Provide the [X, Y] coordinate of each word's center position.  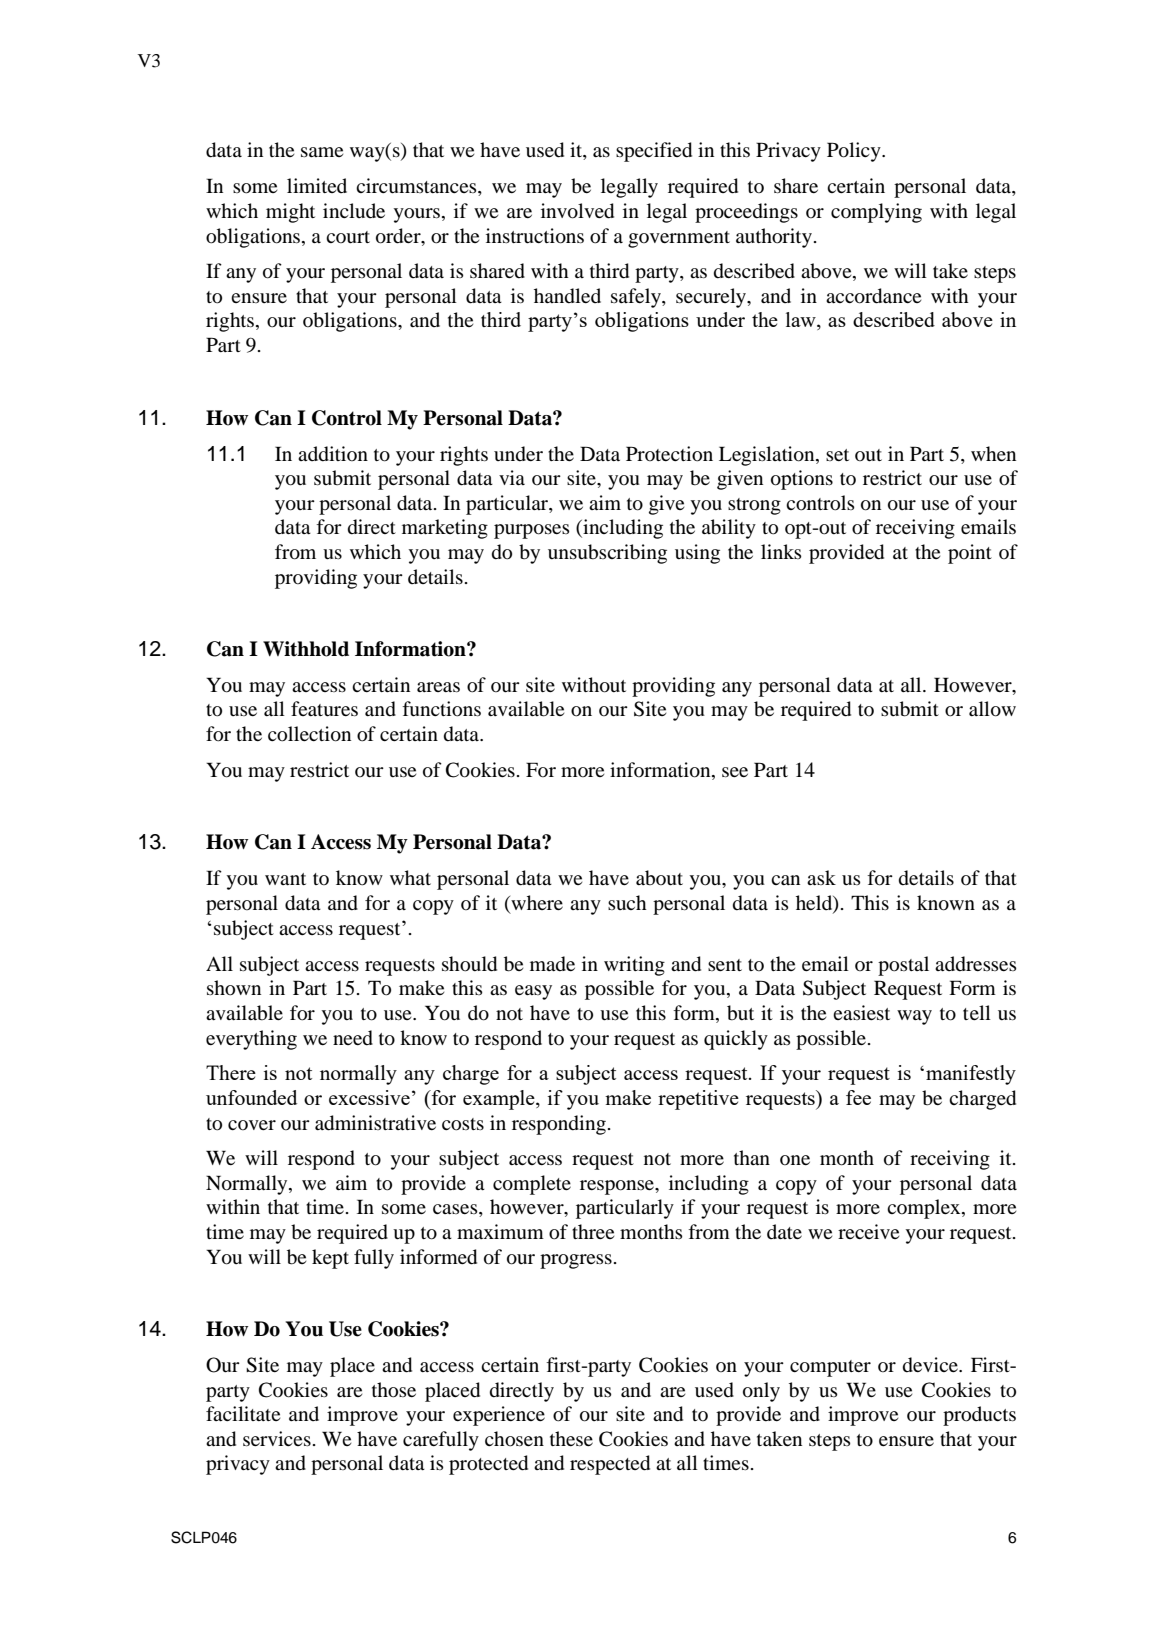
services [277, 1438]
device [931, 1365]
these [571, 1438]
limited [317, 185]
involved [577, 211]
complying [876, 213]
